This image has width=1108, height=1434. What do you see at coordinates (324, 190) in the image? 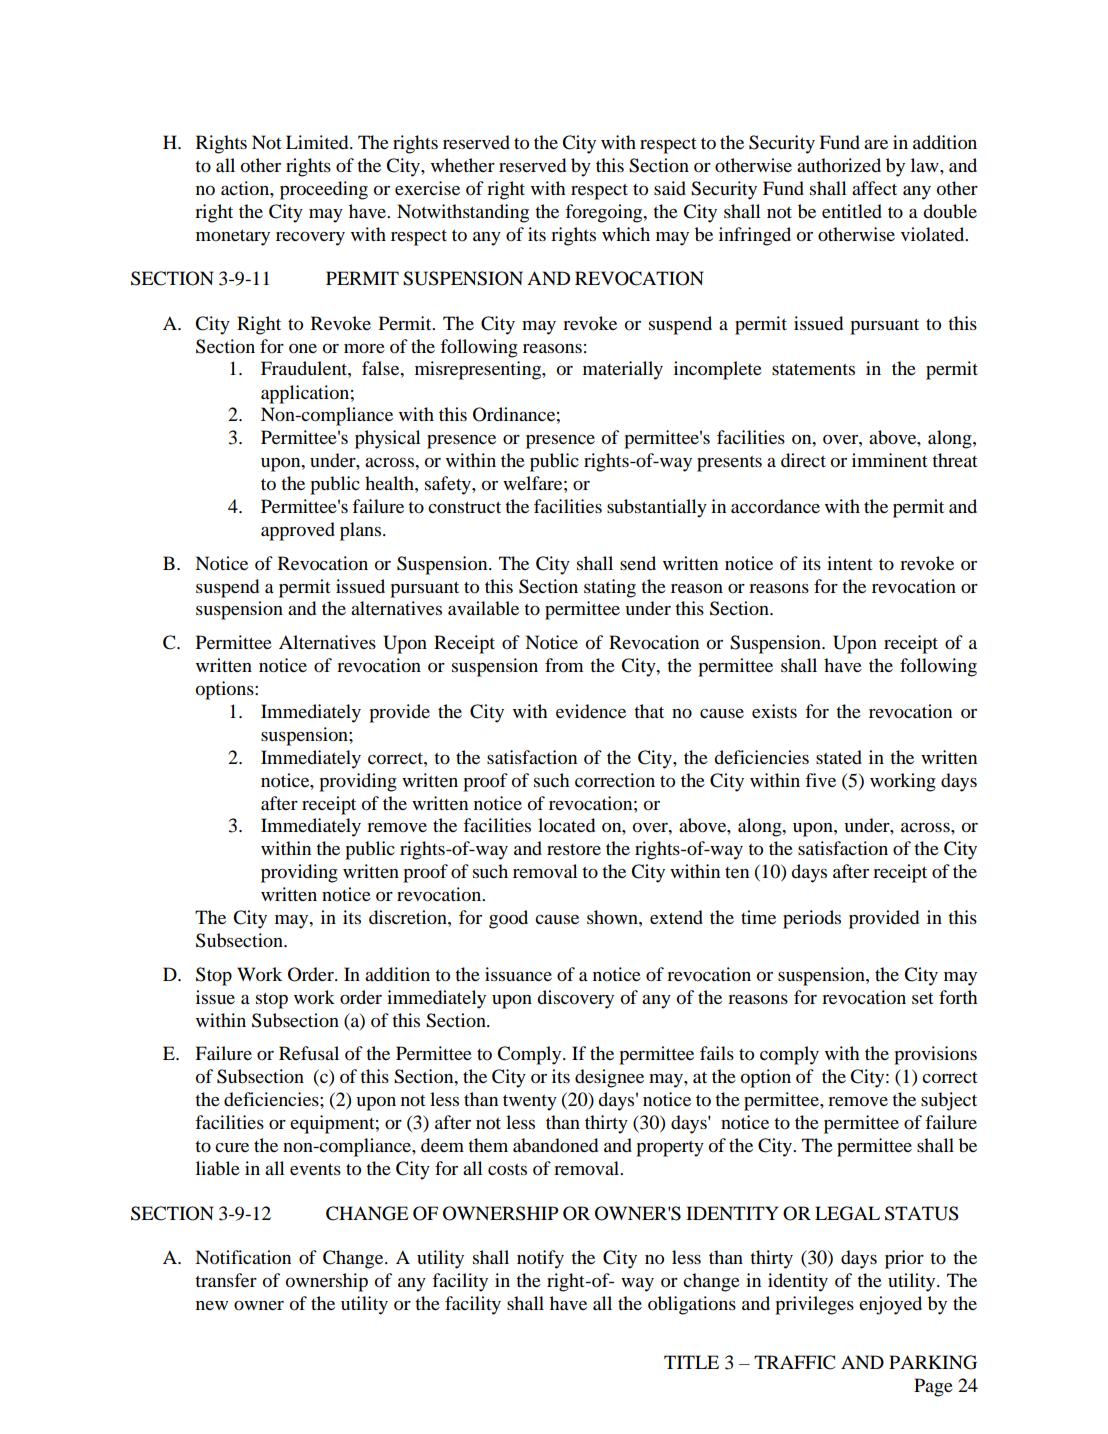
I see `proceeding` at bounding box center [324, 190].
